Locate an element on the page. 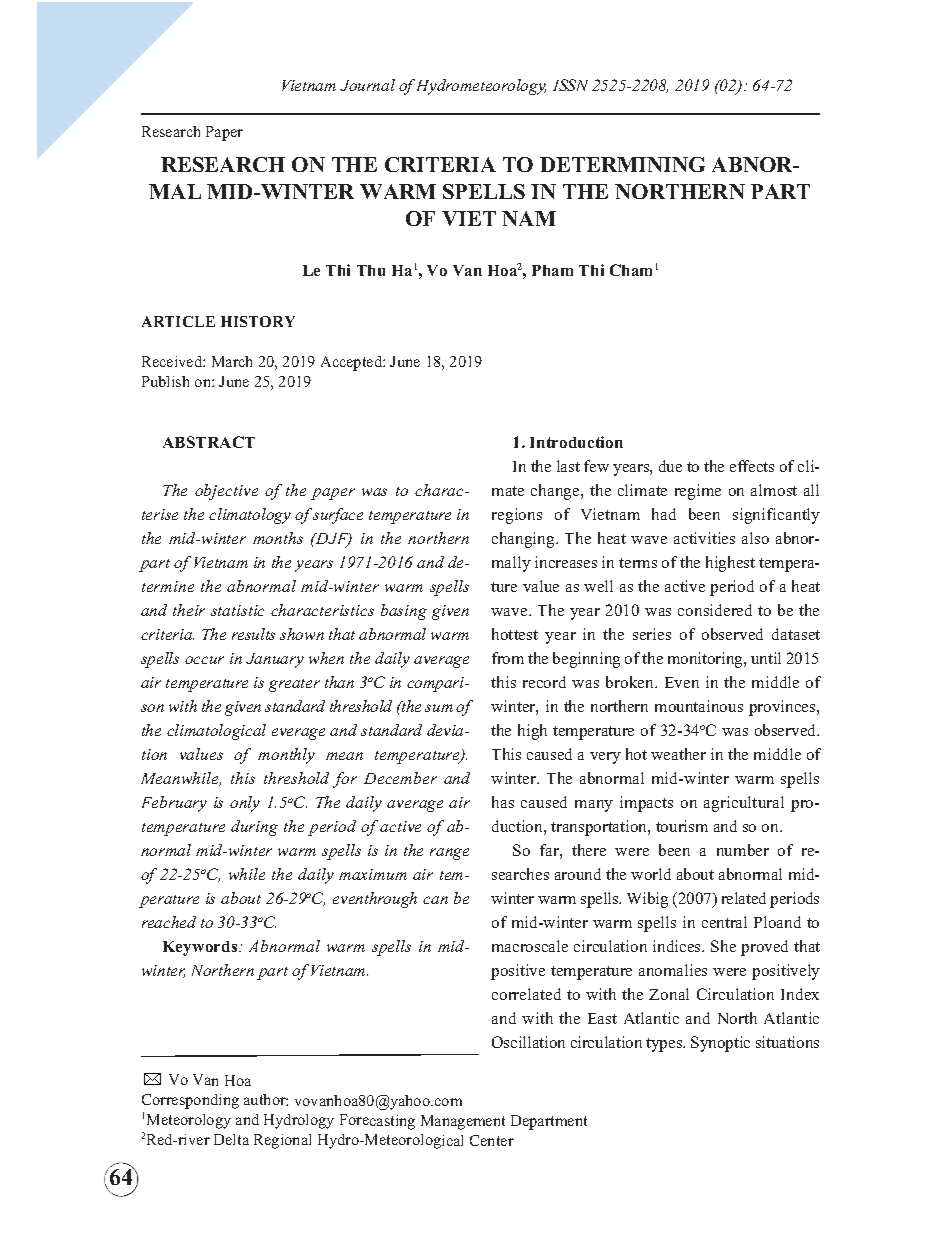  Accepted is located at coordinates (352, 363).
